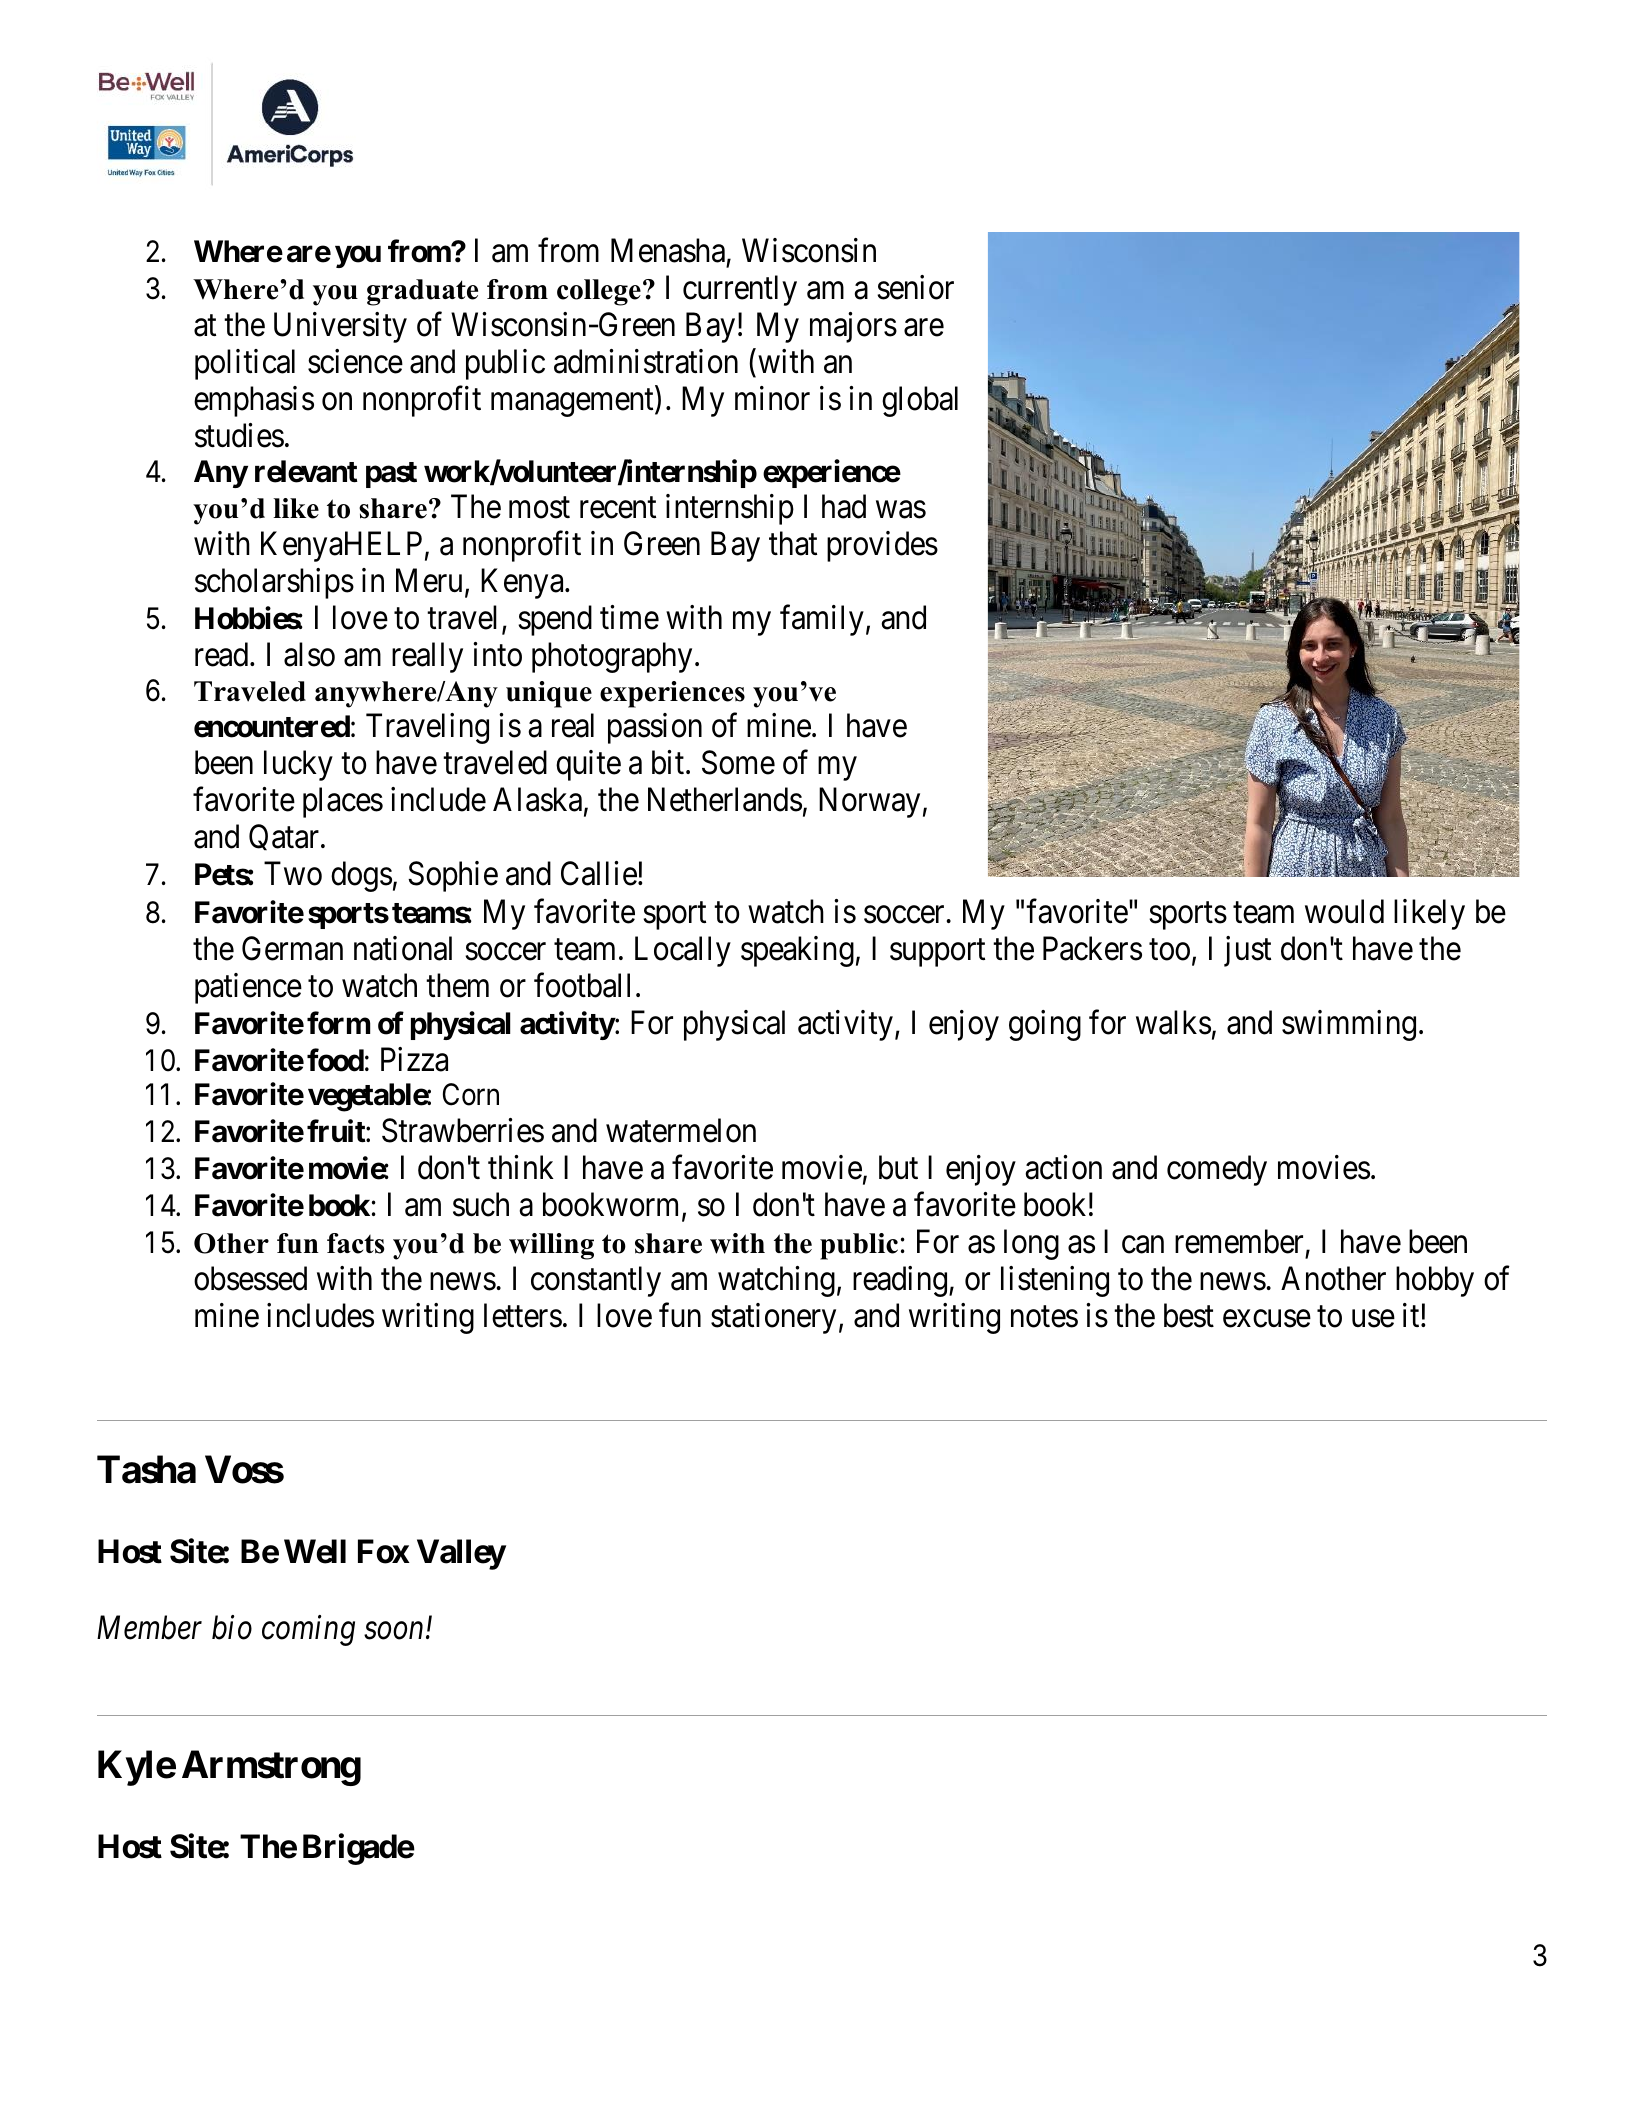 Image resolution: width=1643 pixels, height=2126 pixels. What do you see at coordinates (915, 287) in the screenshot?
I see `senior` at bounding box center [915, 287].
